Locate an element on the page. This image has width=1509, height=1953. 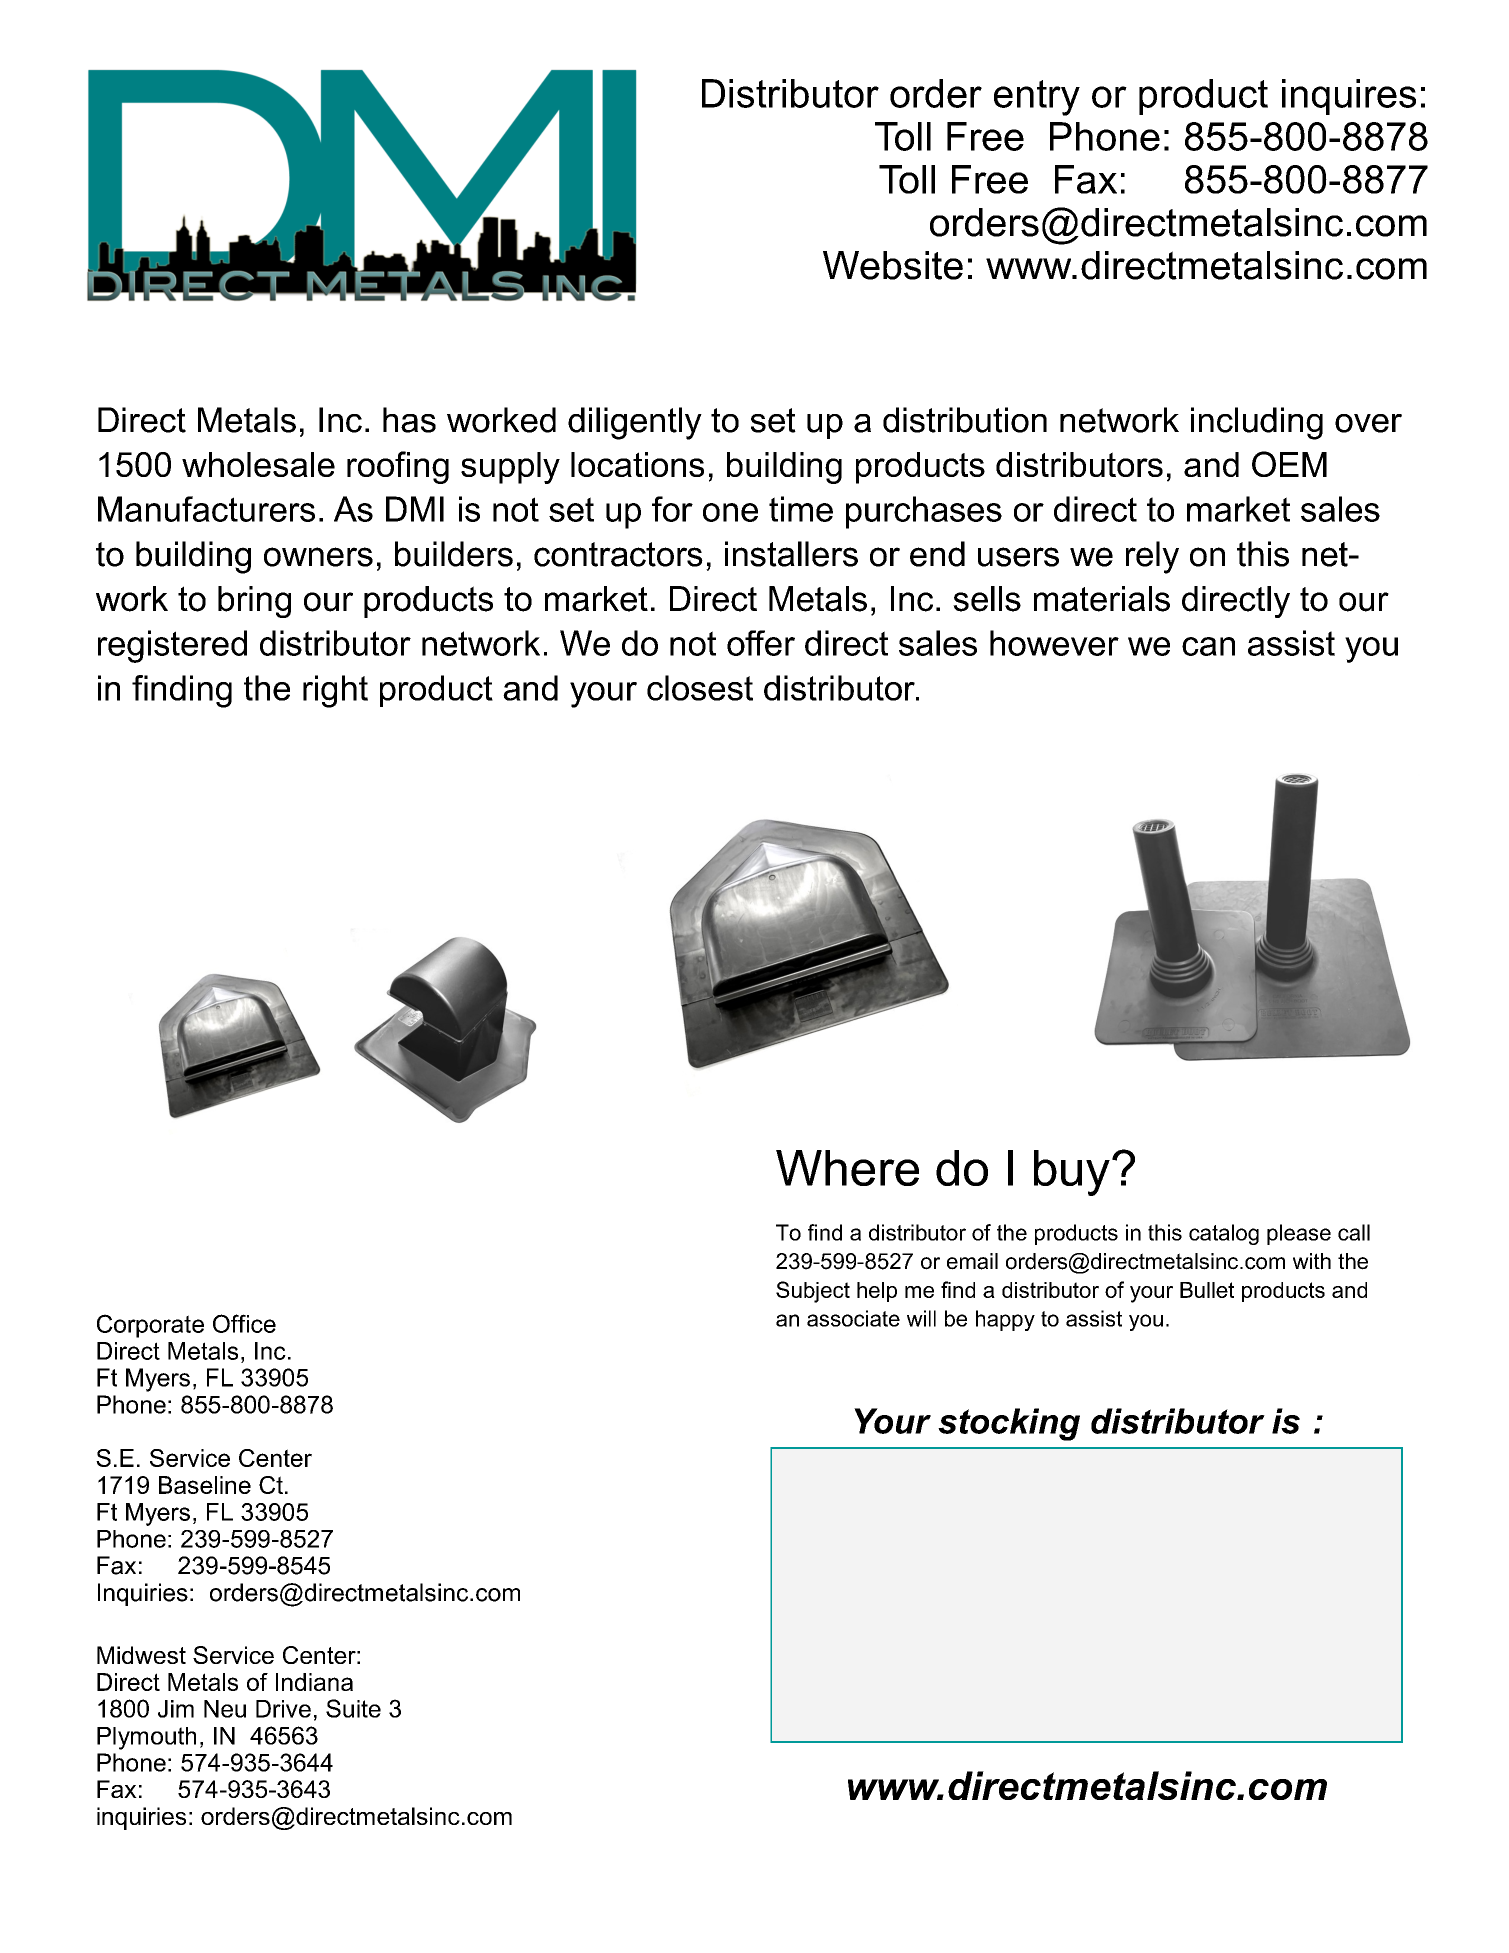
Suite is located at coordinates (353, 1708).
